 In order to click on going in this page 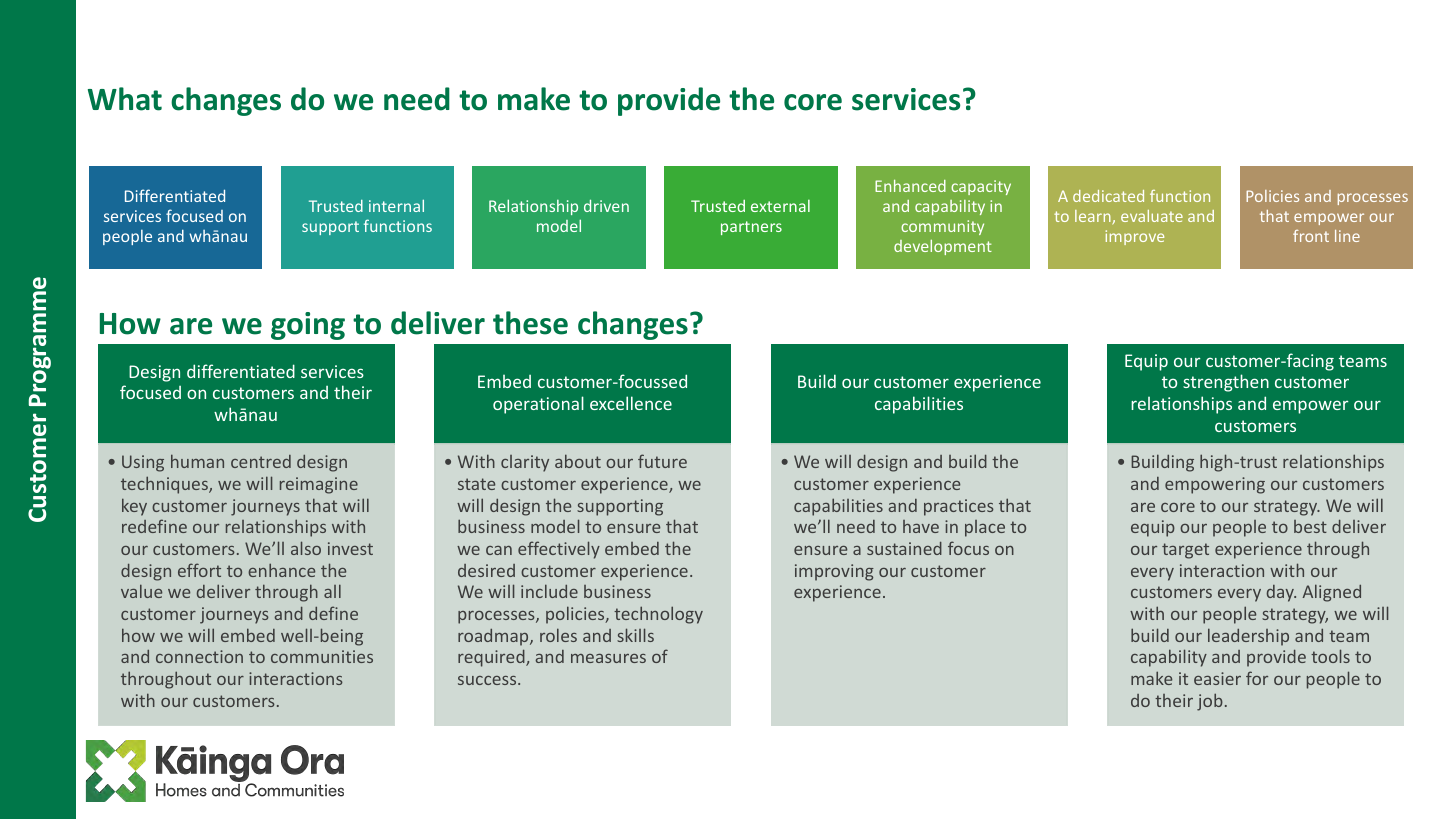, I will do `click(308, 326)`.
